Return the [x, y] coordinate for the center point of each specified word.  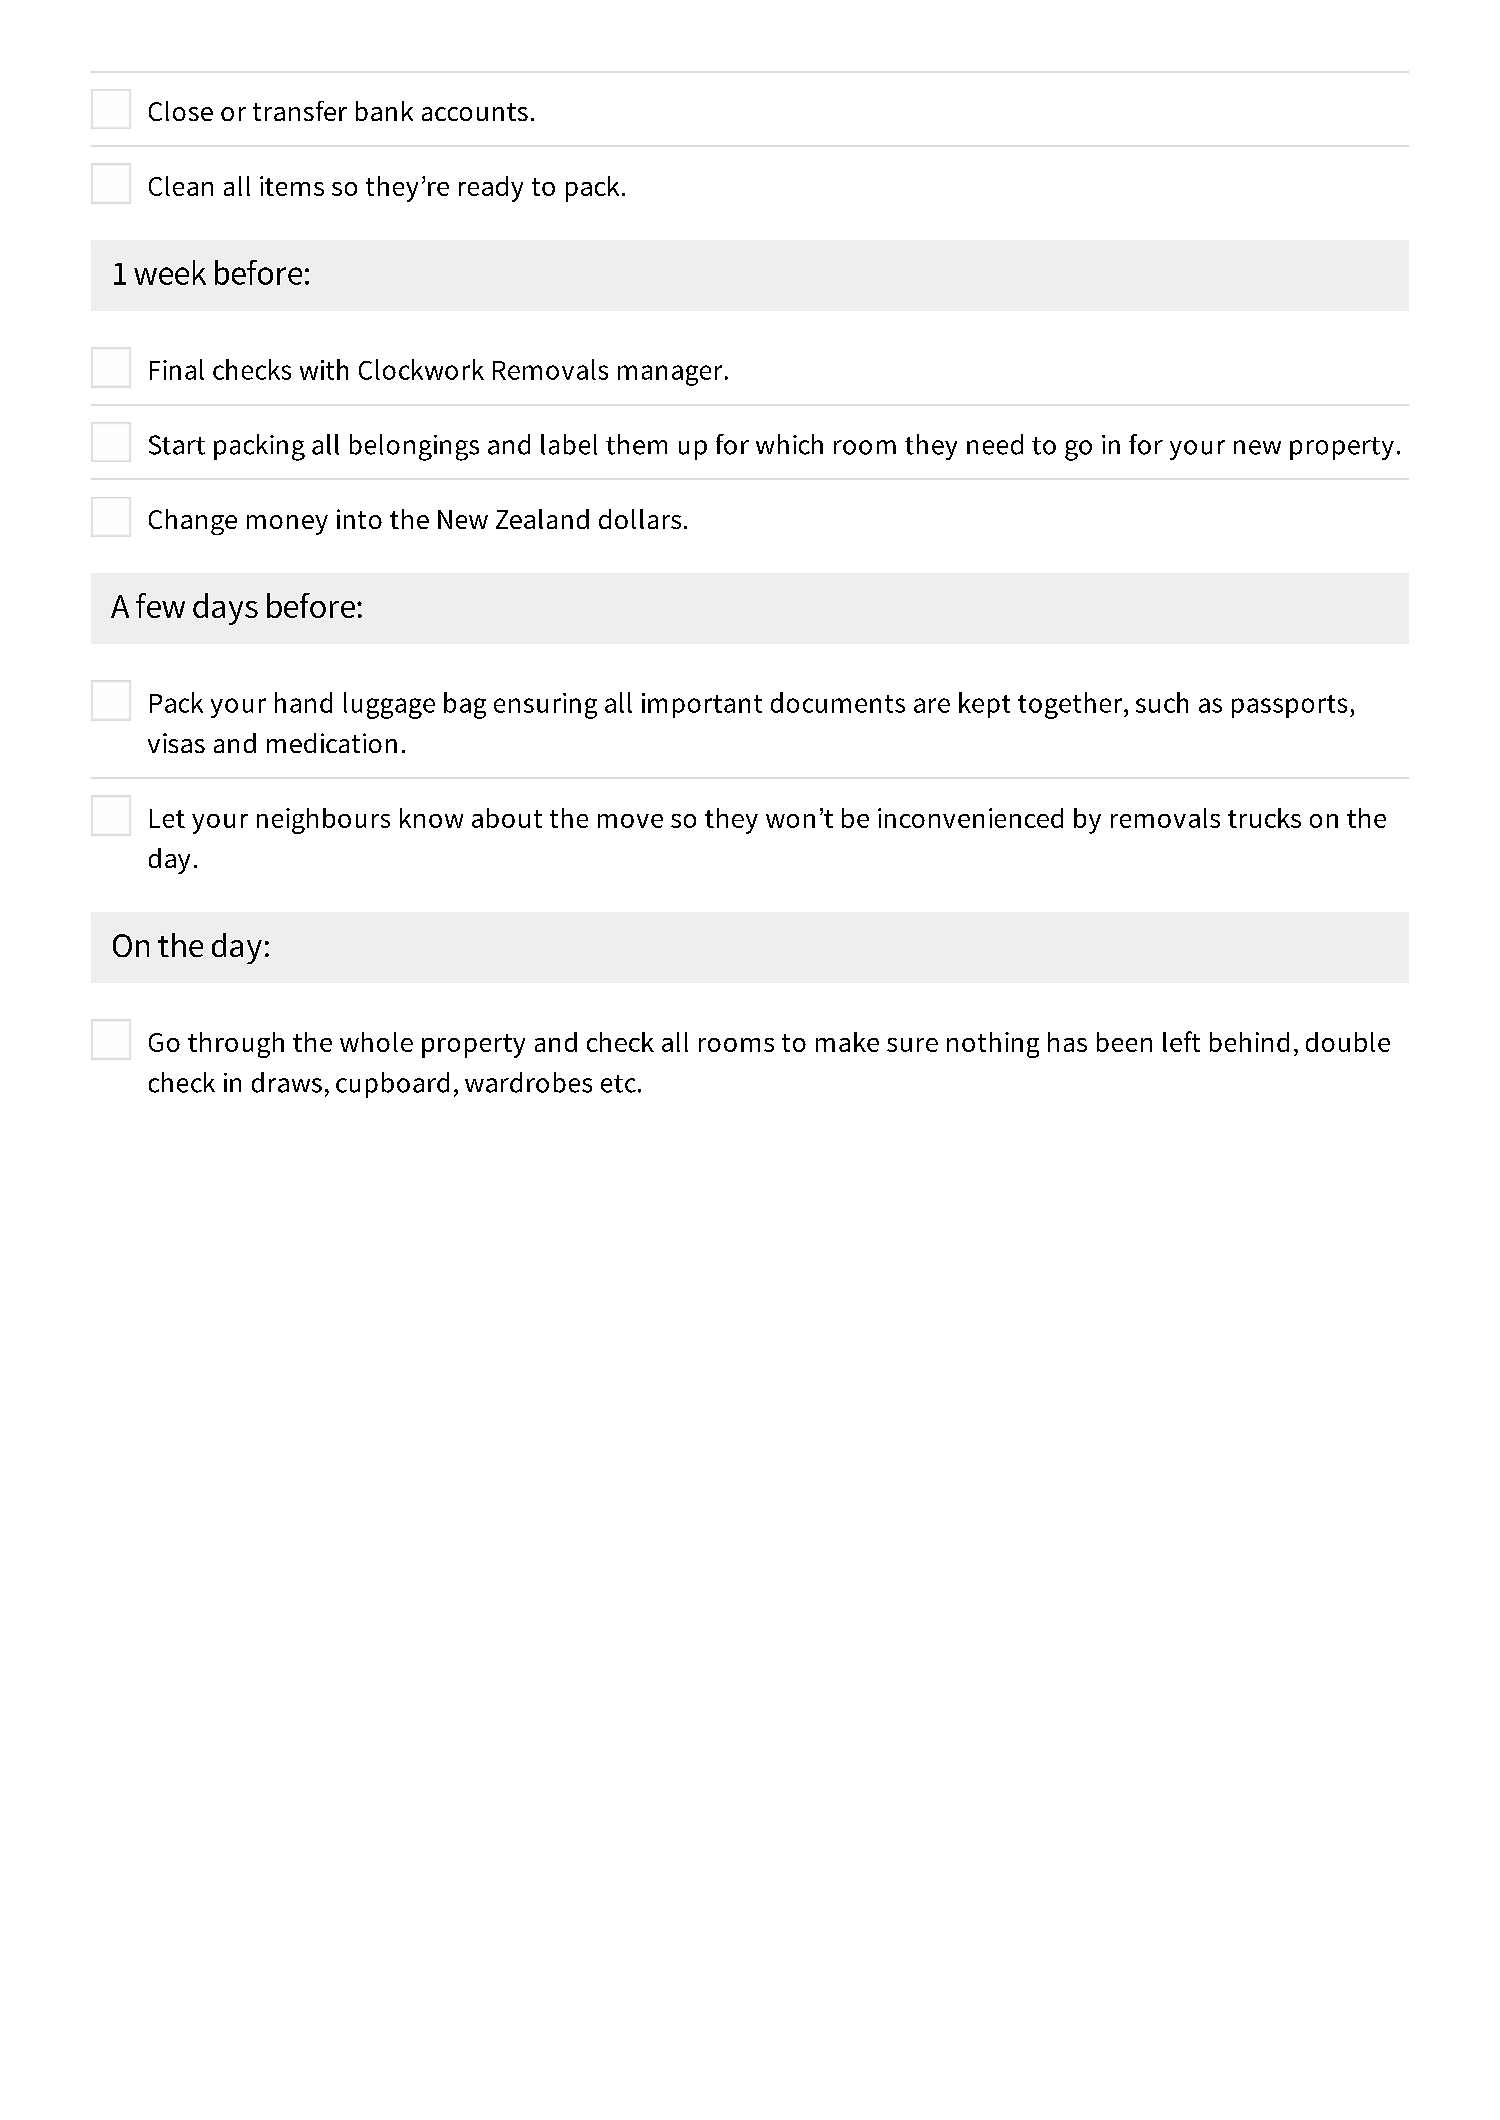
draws [287, 1082]
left [1181, 1041]
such [1162, 702]
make [847, 1042]
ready [491, 189]
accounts [475, 112]
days [225, 609]
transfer [300, 111]
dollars [640, 519]
